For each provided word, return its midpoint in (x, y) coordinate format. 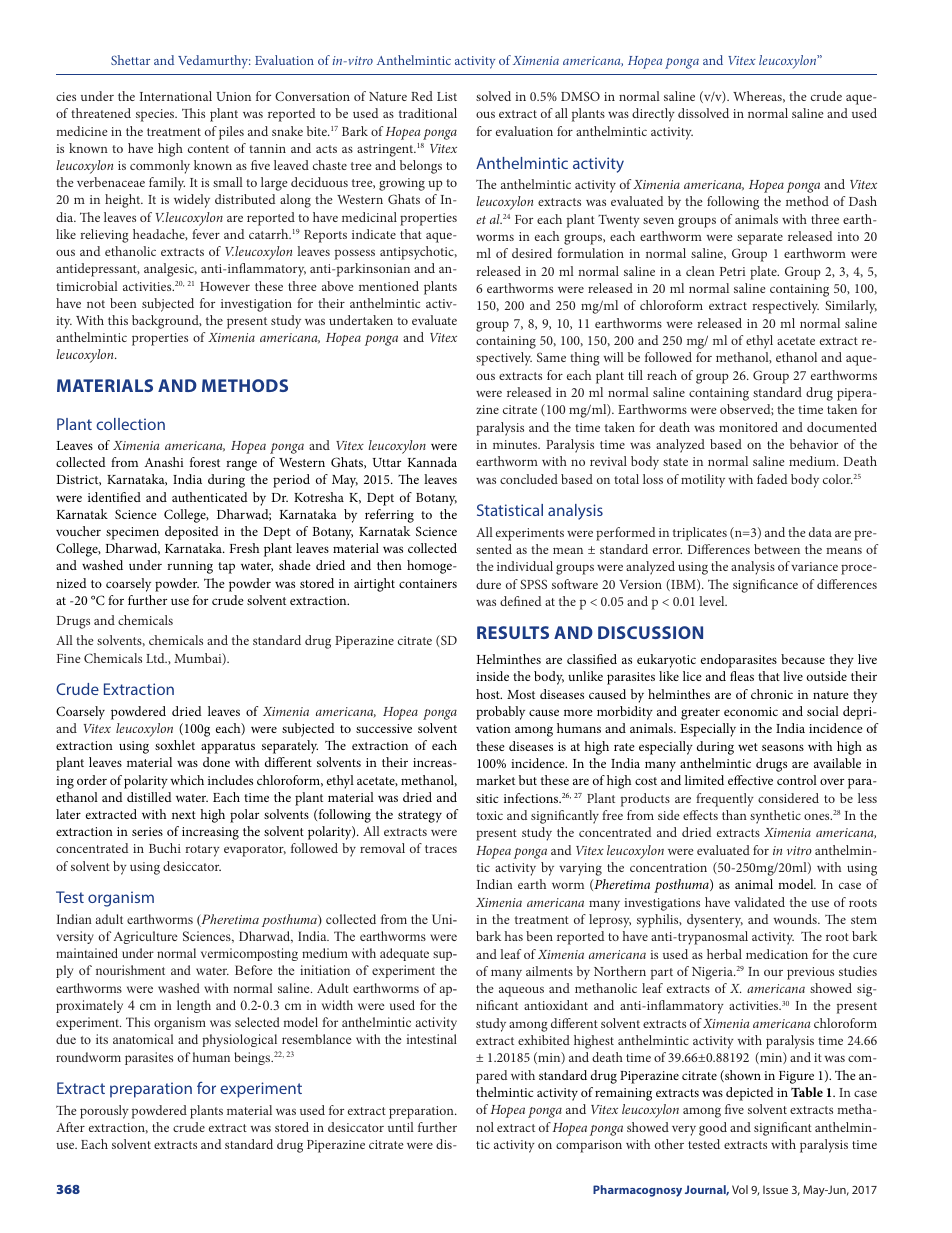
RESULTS (513, 632)
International (176, 96)
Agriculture (145, 937)
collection (130, 424)
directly (653, 115)
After (70, 1127)
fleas (742, 676)
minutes (516, 444)
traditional (428, 113)
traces (441, 849)
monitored (748, 427)
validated (759, 902)
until (401, 1127)
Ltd (156, 658)
